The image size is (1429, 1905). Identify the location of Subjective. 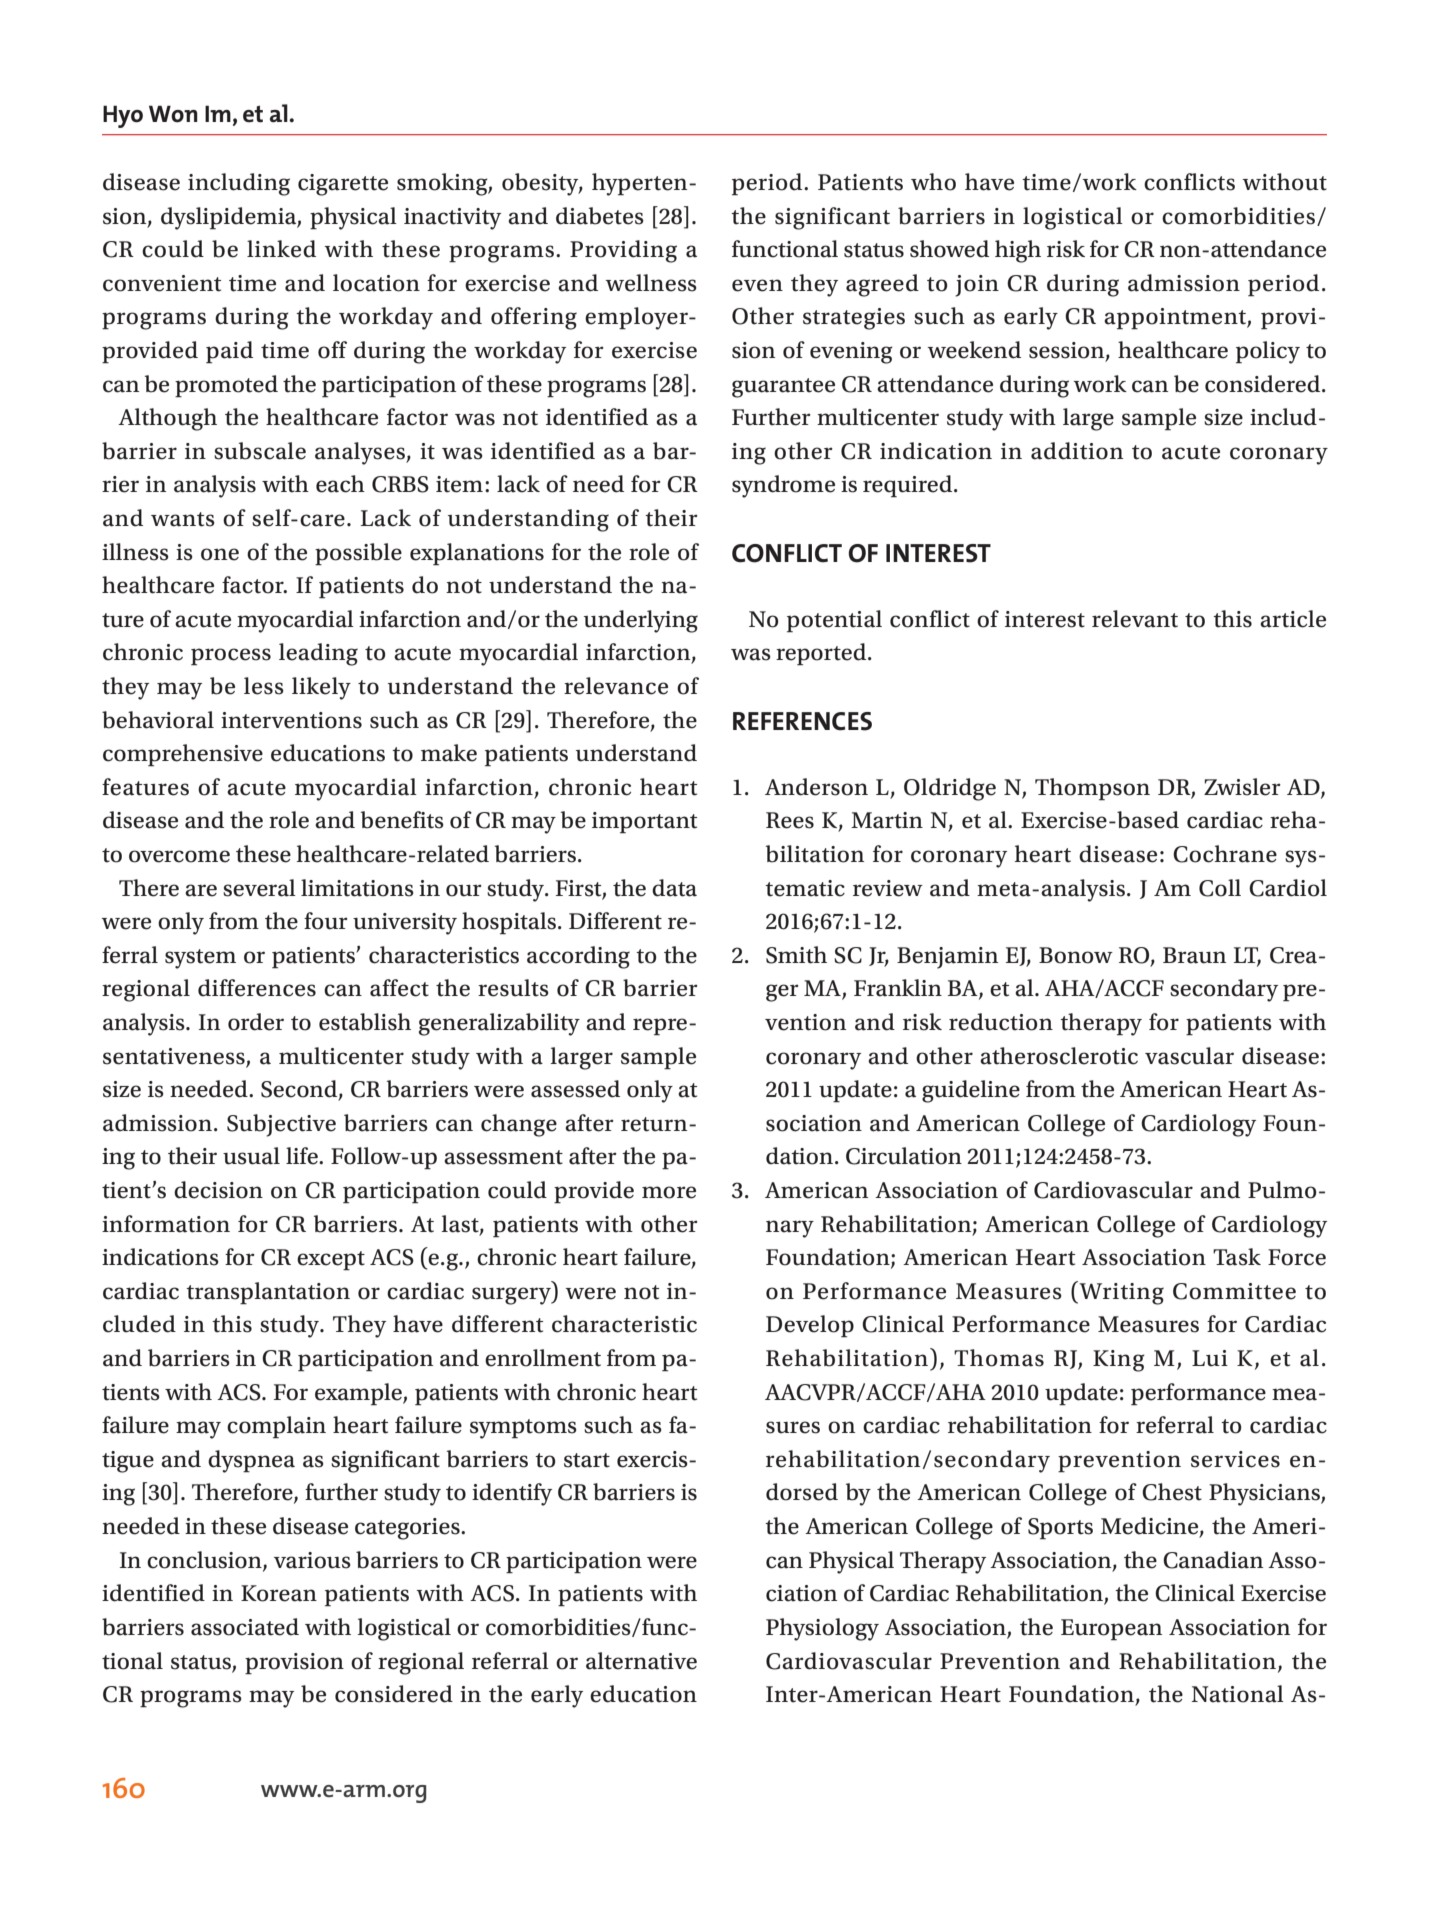
(281, 1125).
